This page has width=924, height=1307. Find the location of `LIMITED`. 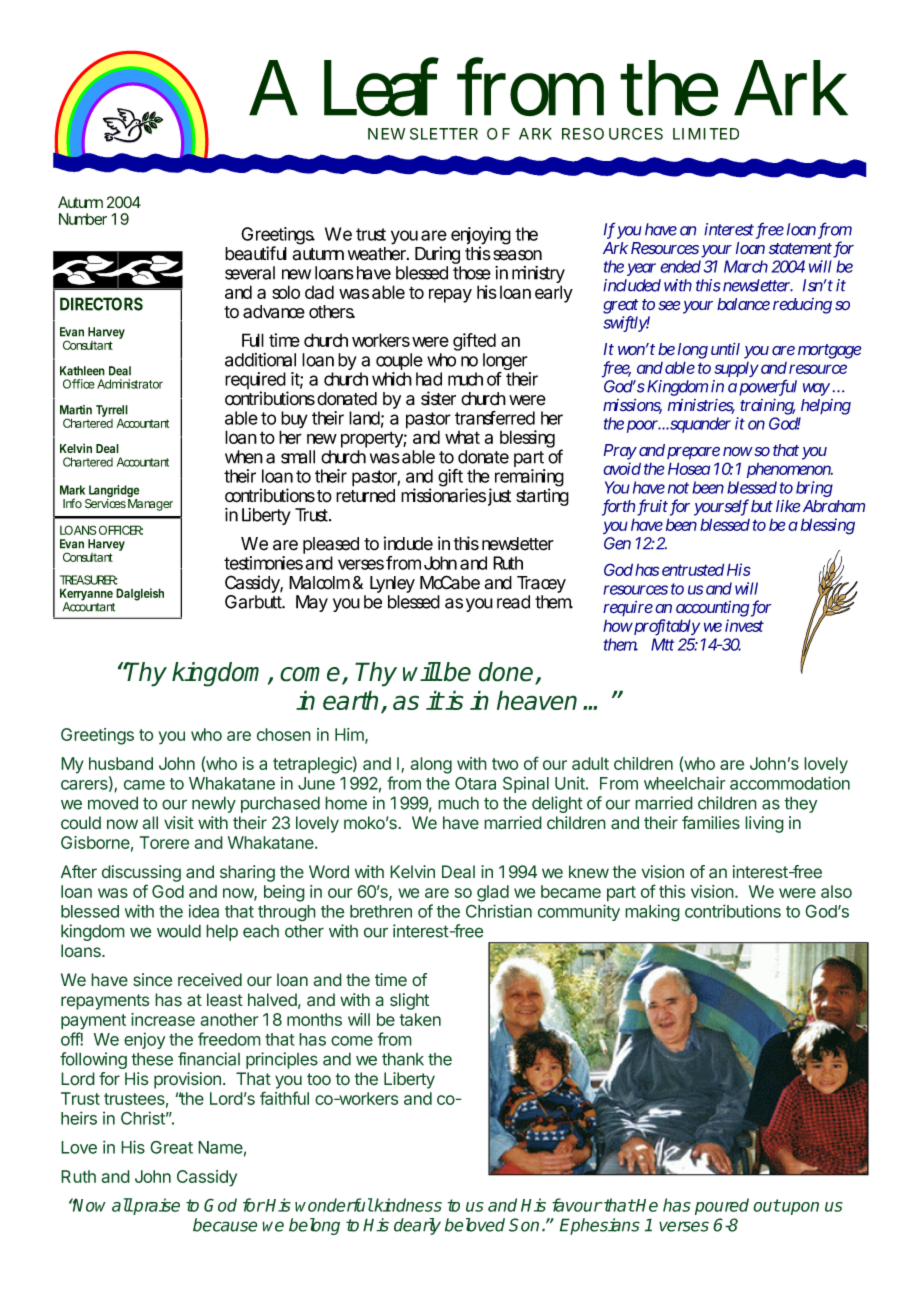

LIMITED is located at coordinates (706, 134).
